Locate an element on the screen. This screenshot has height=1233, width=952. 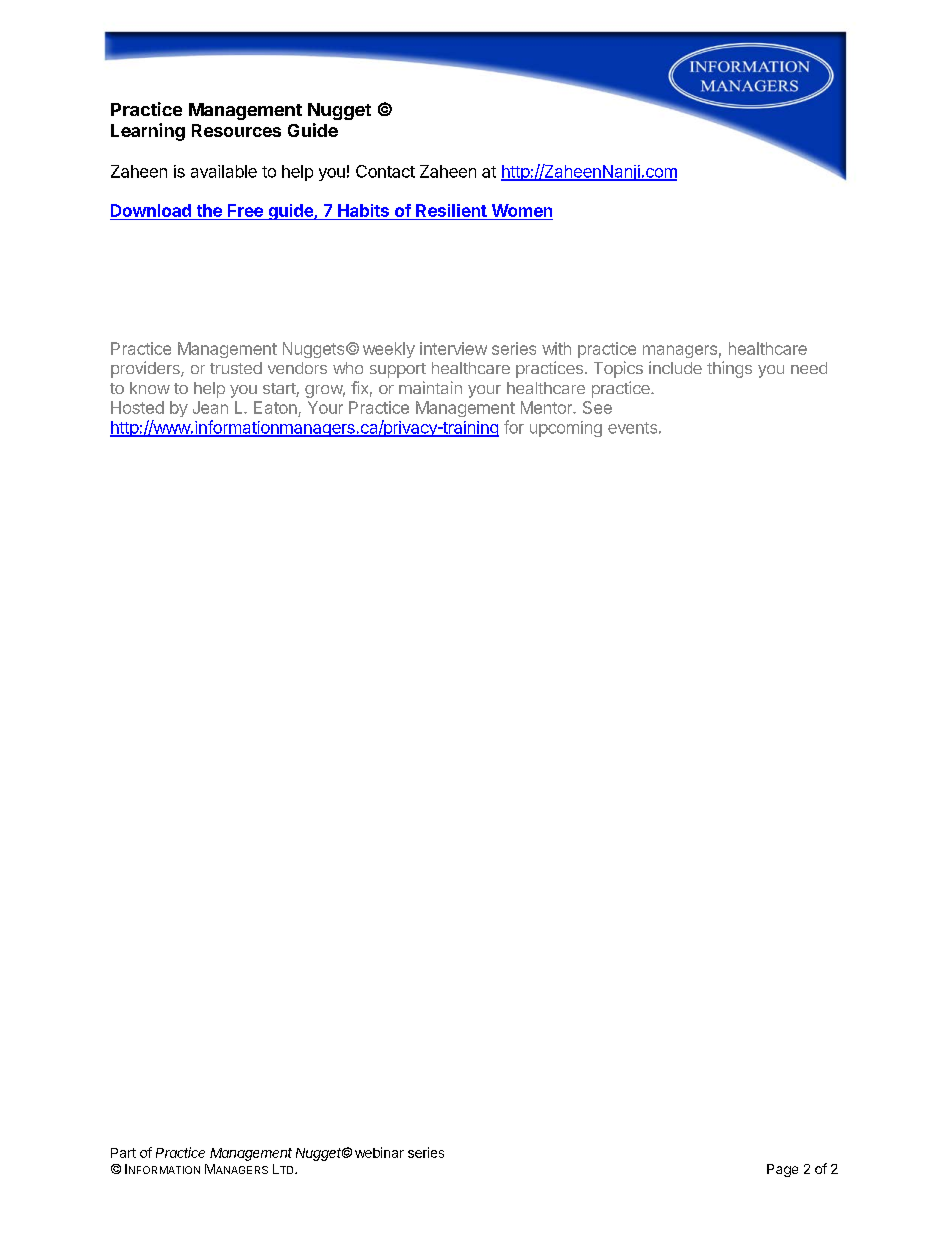
See is located at coordinates (597, 407).
